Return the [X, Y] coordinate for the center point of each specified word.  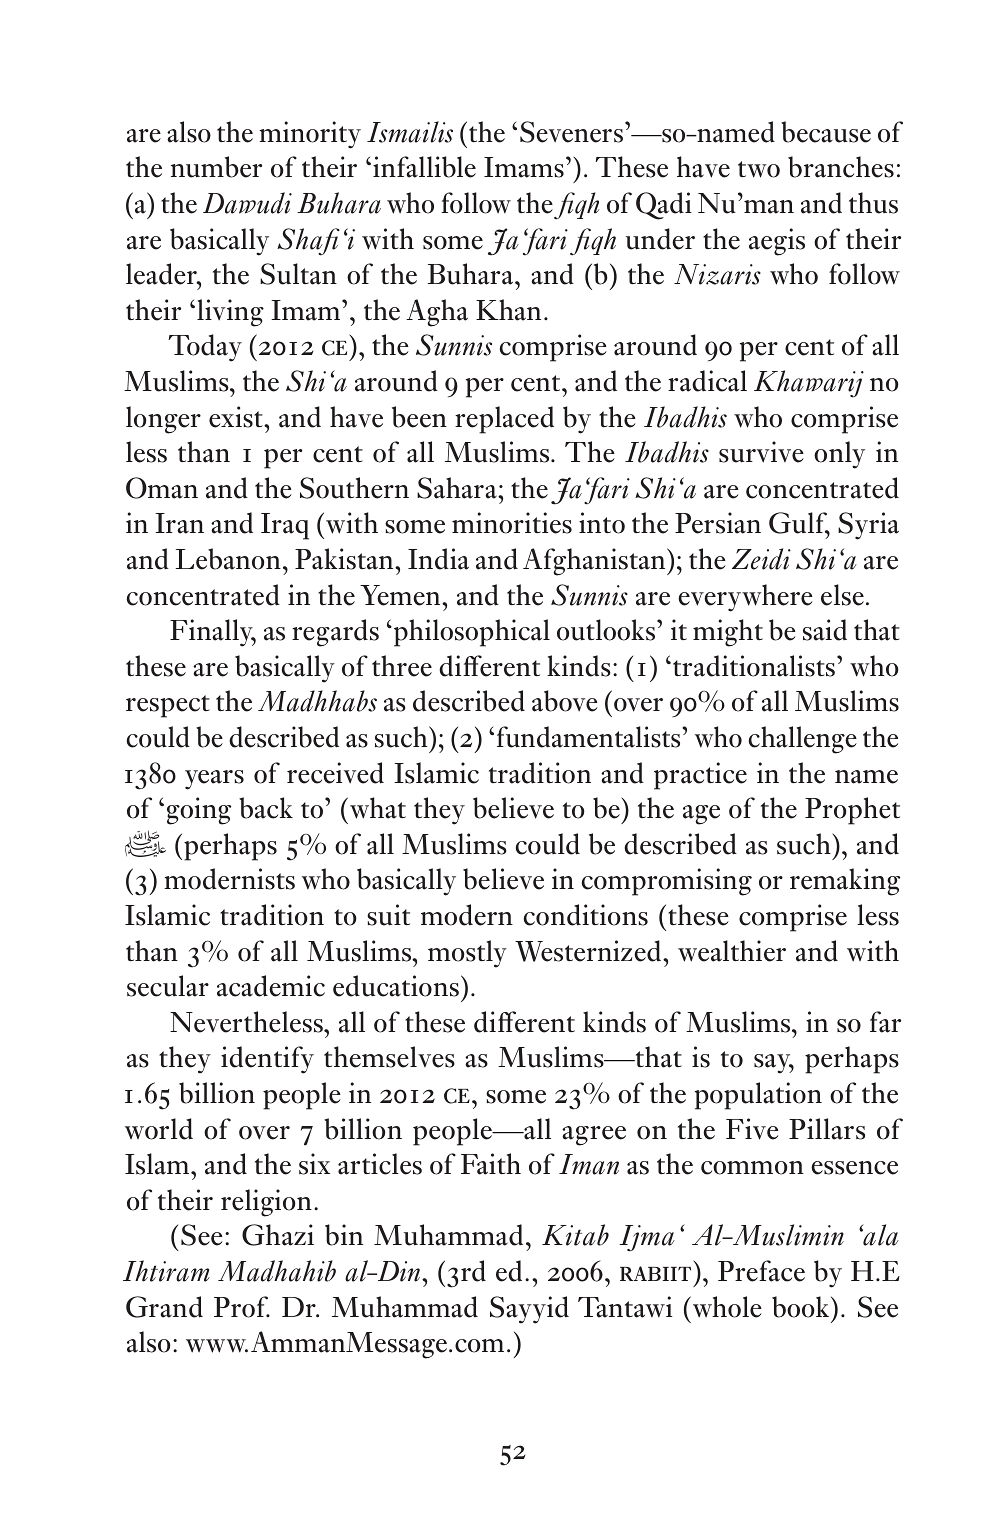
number [216, 167]
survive [761, 452]
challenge [803, 740]
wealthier [732, 951]
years [214, 780]
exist [237, 417]
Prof [242, 1307]
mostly [467, 954]
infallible [424, 167]
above [565, 701]
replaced [504, 420]
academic [271, 986]
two [759, 169]
